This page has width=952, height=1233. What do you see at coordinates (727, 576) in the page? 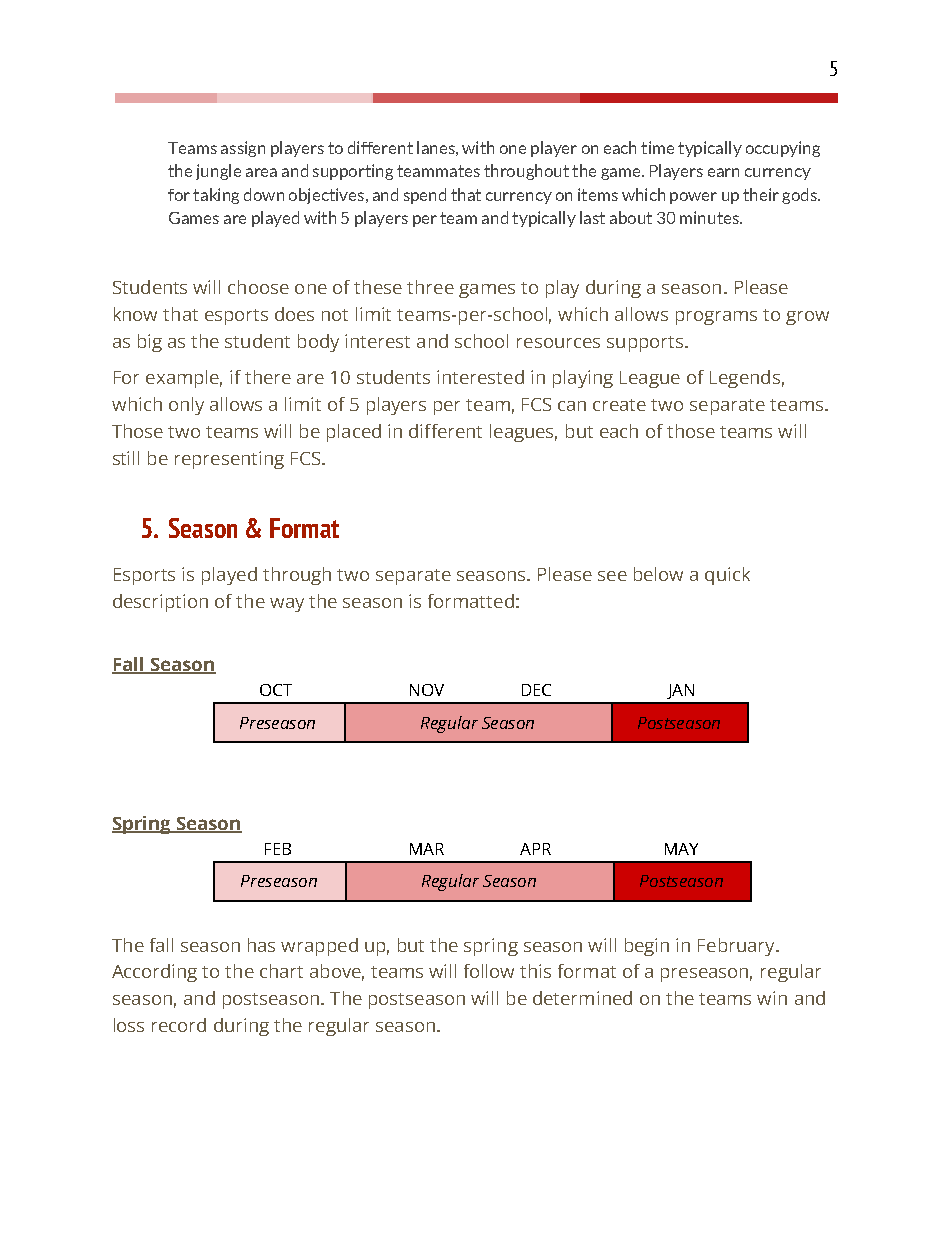
I see `quick` at bounding box center [727, 576].
